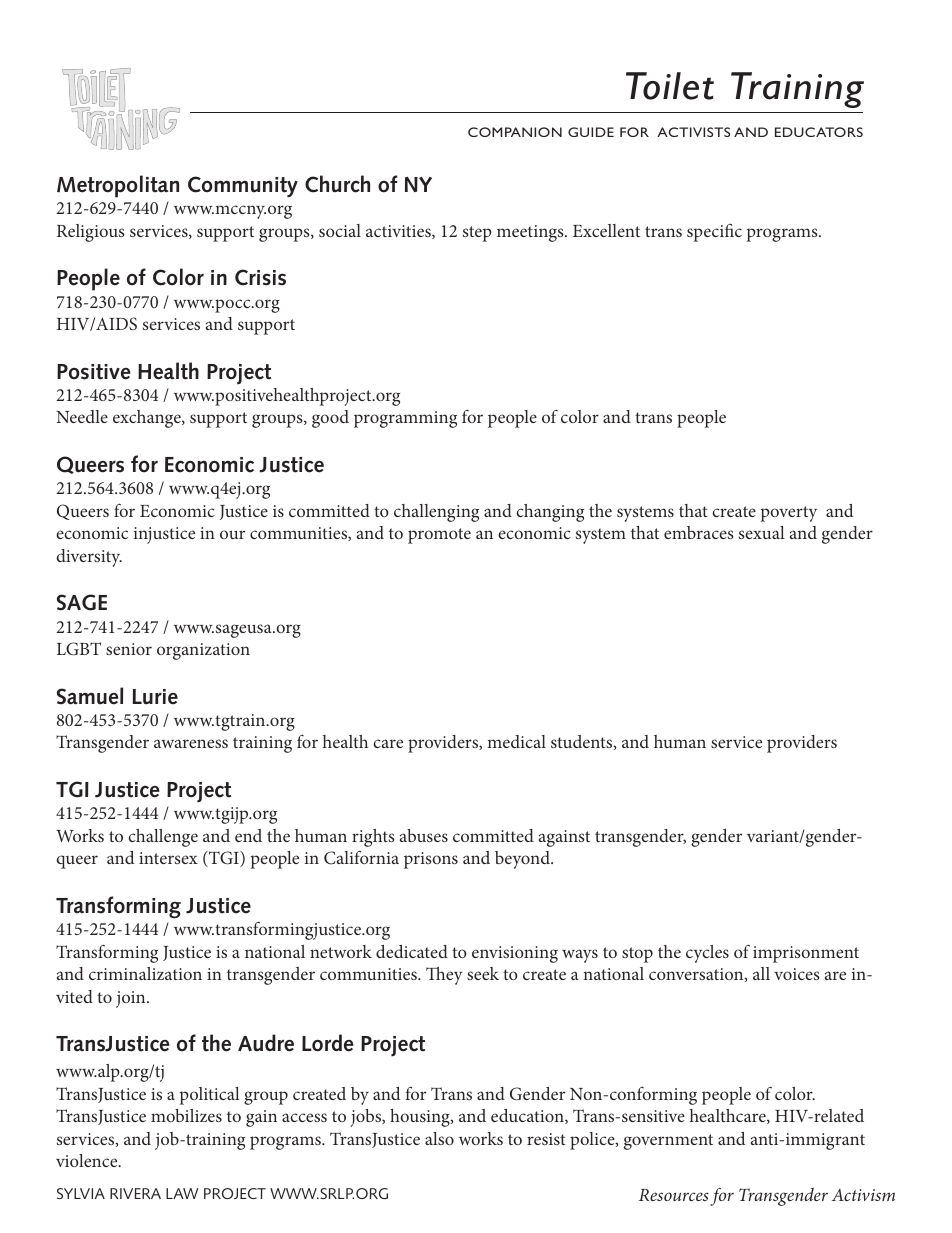 This page has height=1233, width=952. Describe the element at coordinates (118, 186) in the page. I see `Metropolitan` at that location.
